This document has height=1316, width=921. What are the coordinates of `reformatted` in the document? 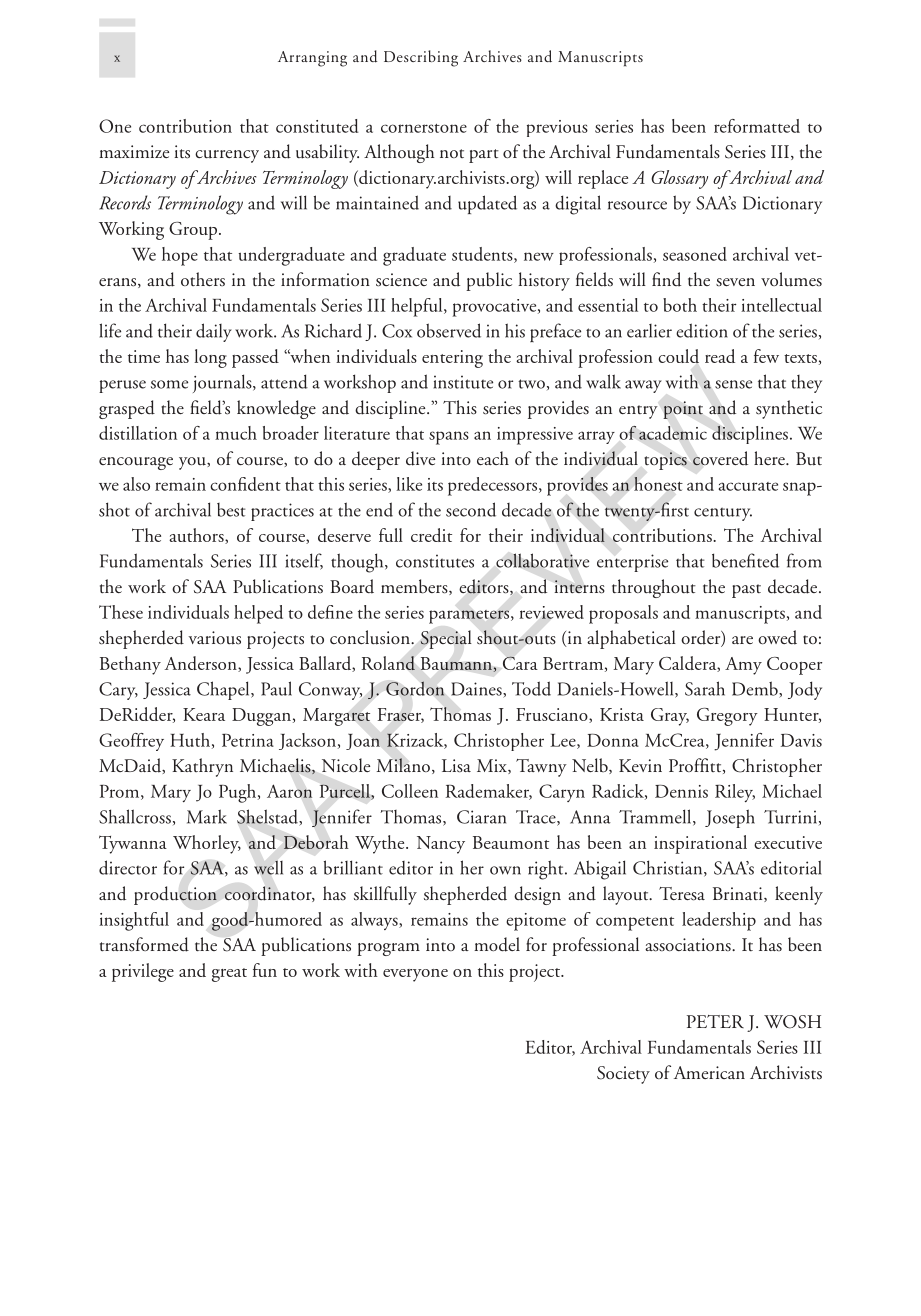 It's located at (757, 126).
